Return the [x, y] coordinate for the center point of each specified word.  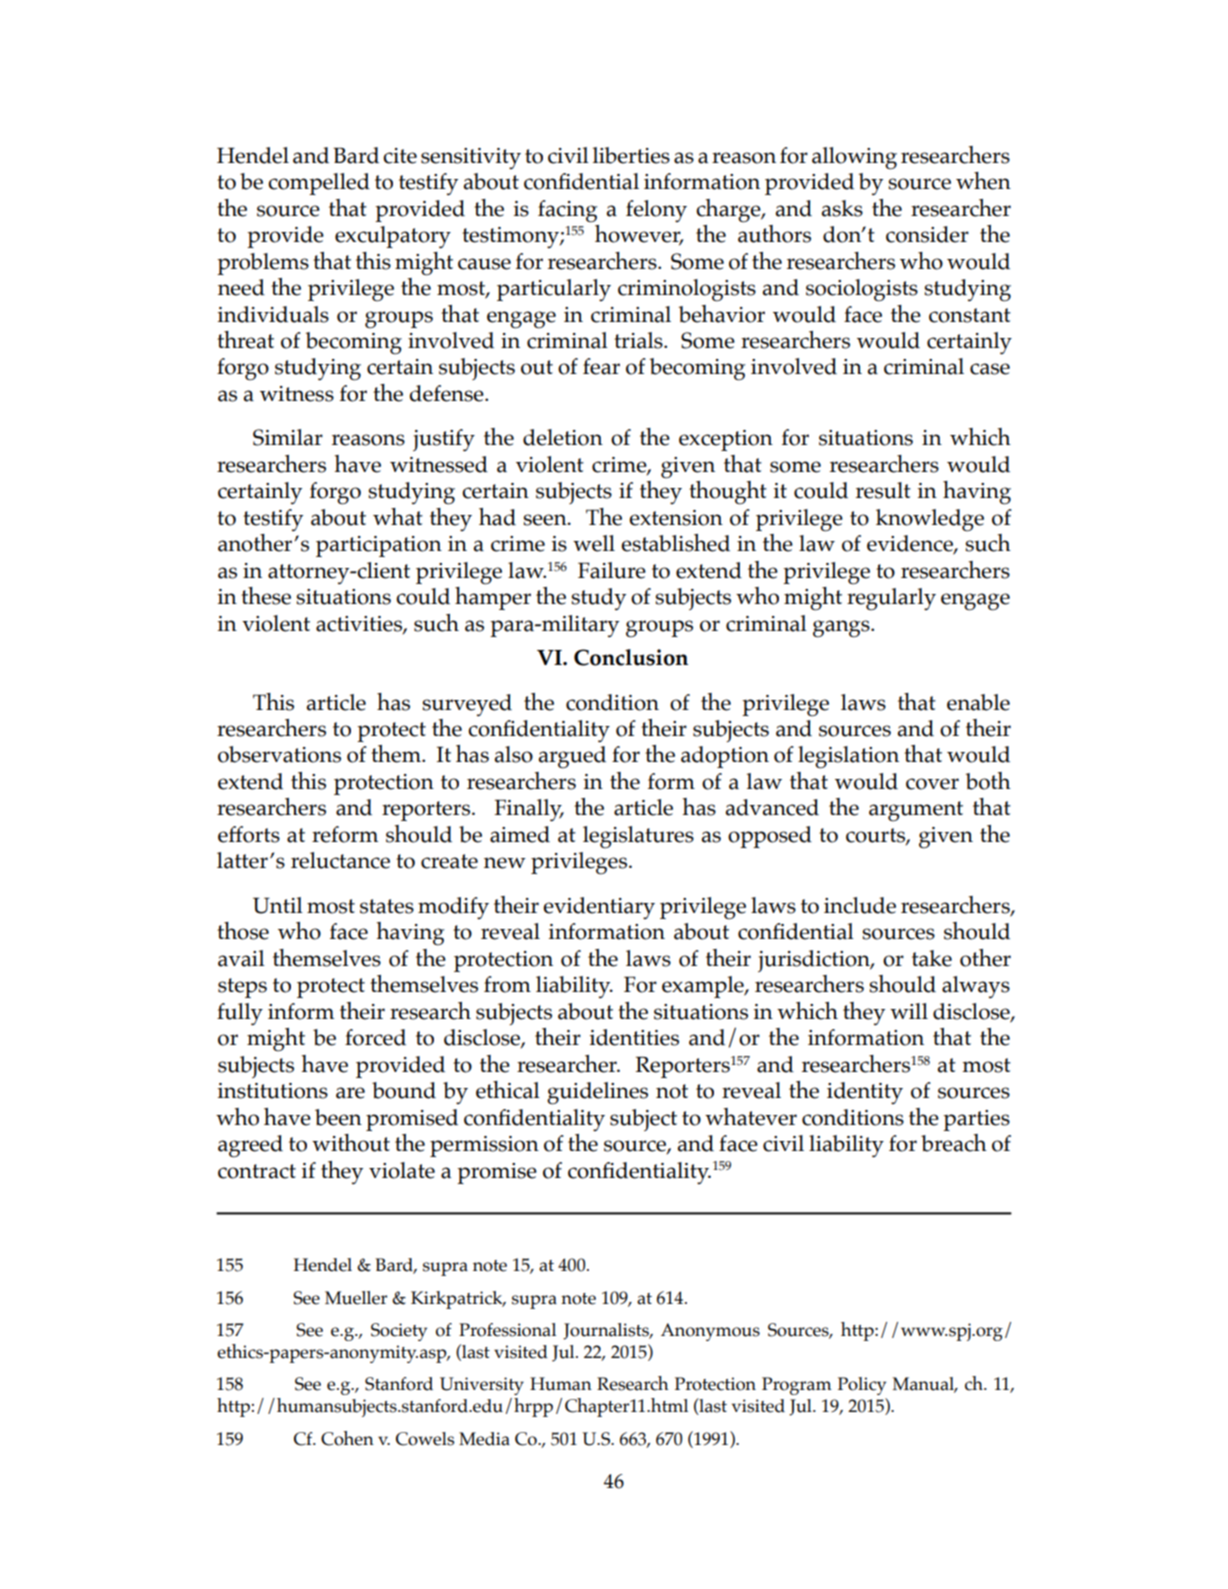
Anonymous [710, 1332]
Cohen [347, 1438]
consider [927, 234]
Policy [862, 1386]
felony [656, 211]
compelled [319, 184]
